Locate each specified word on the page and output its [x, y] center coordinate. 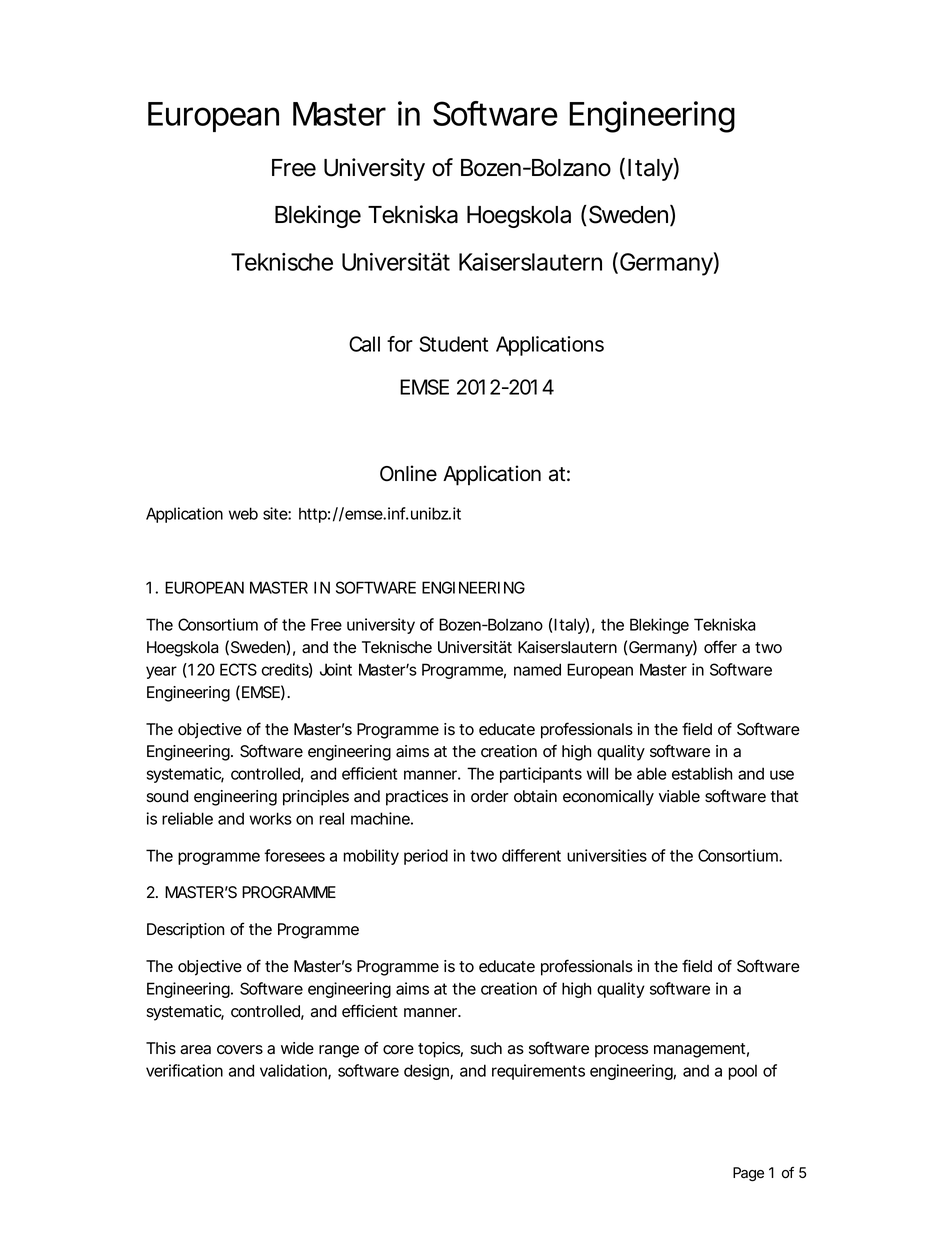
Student [453, 344]
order [490, 796]
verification [184, 1070]
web [243, 513]
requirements [538, 1072]
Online [408, 473]
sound [167, 796]
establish [702, 773]
